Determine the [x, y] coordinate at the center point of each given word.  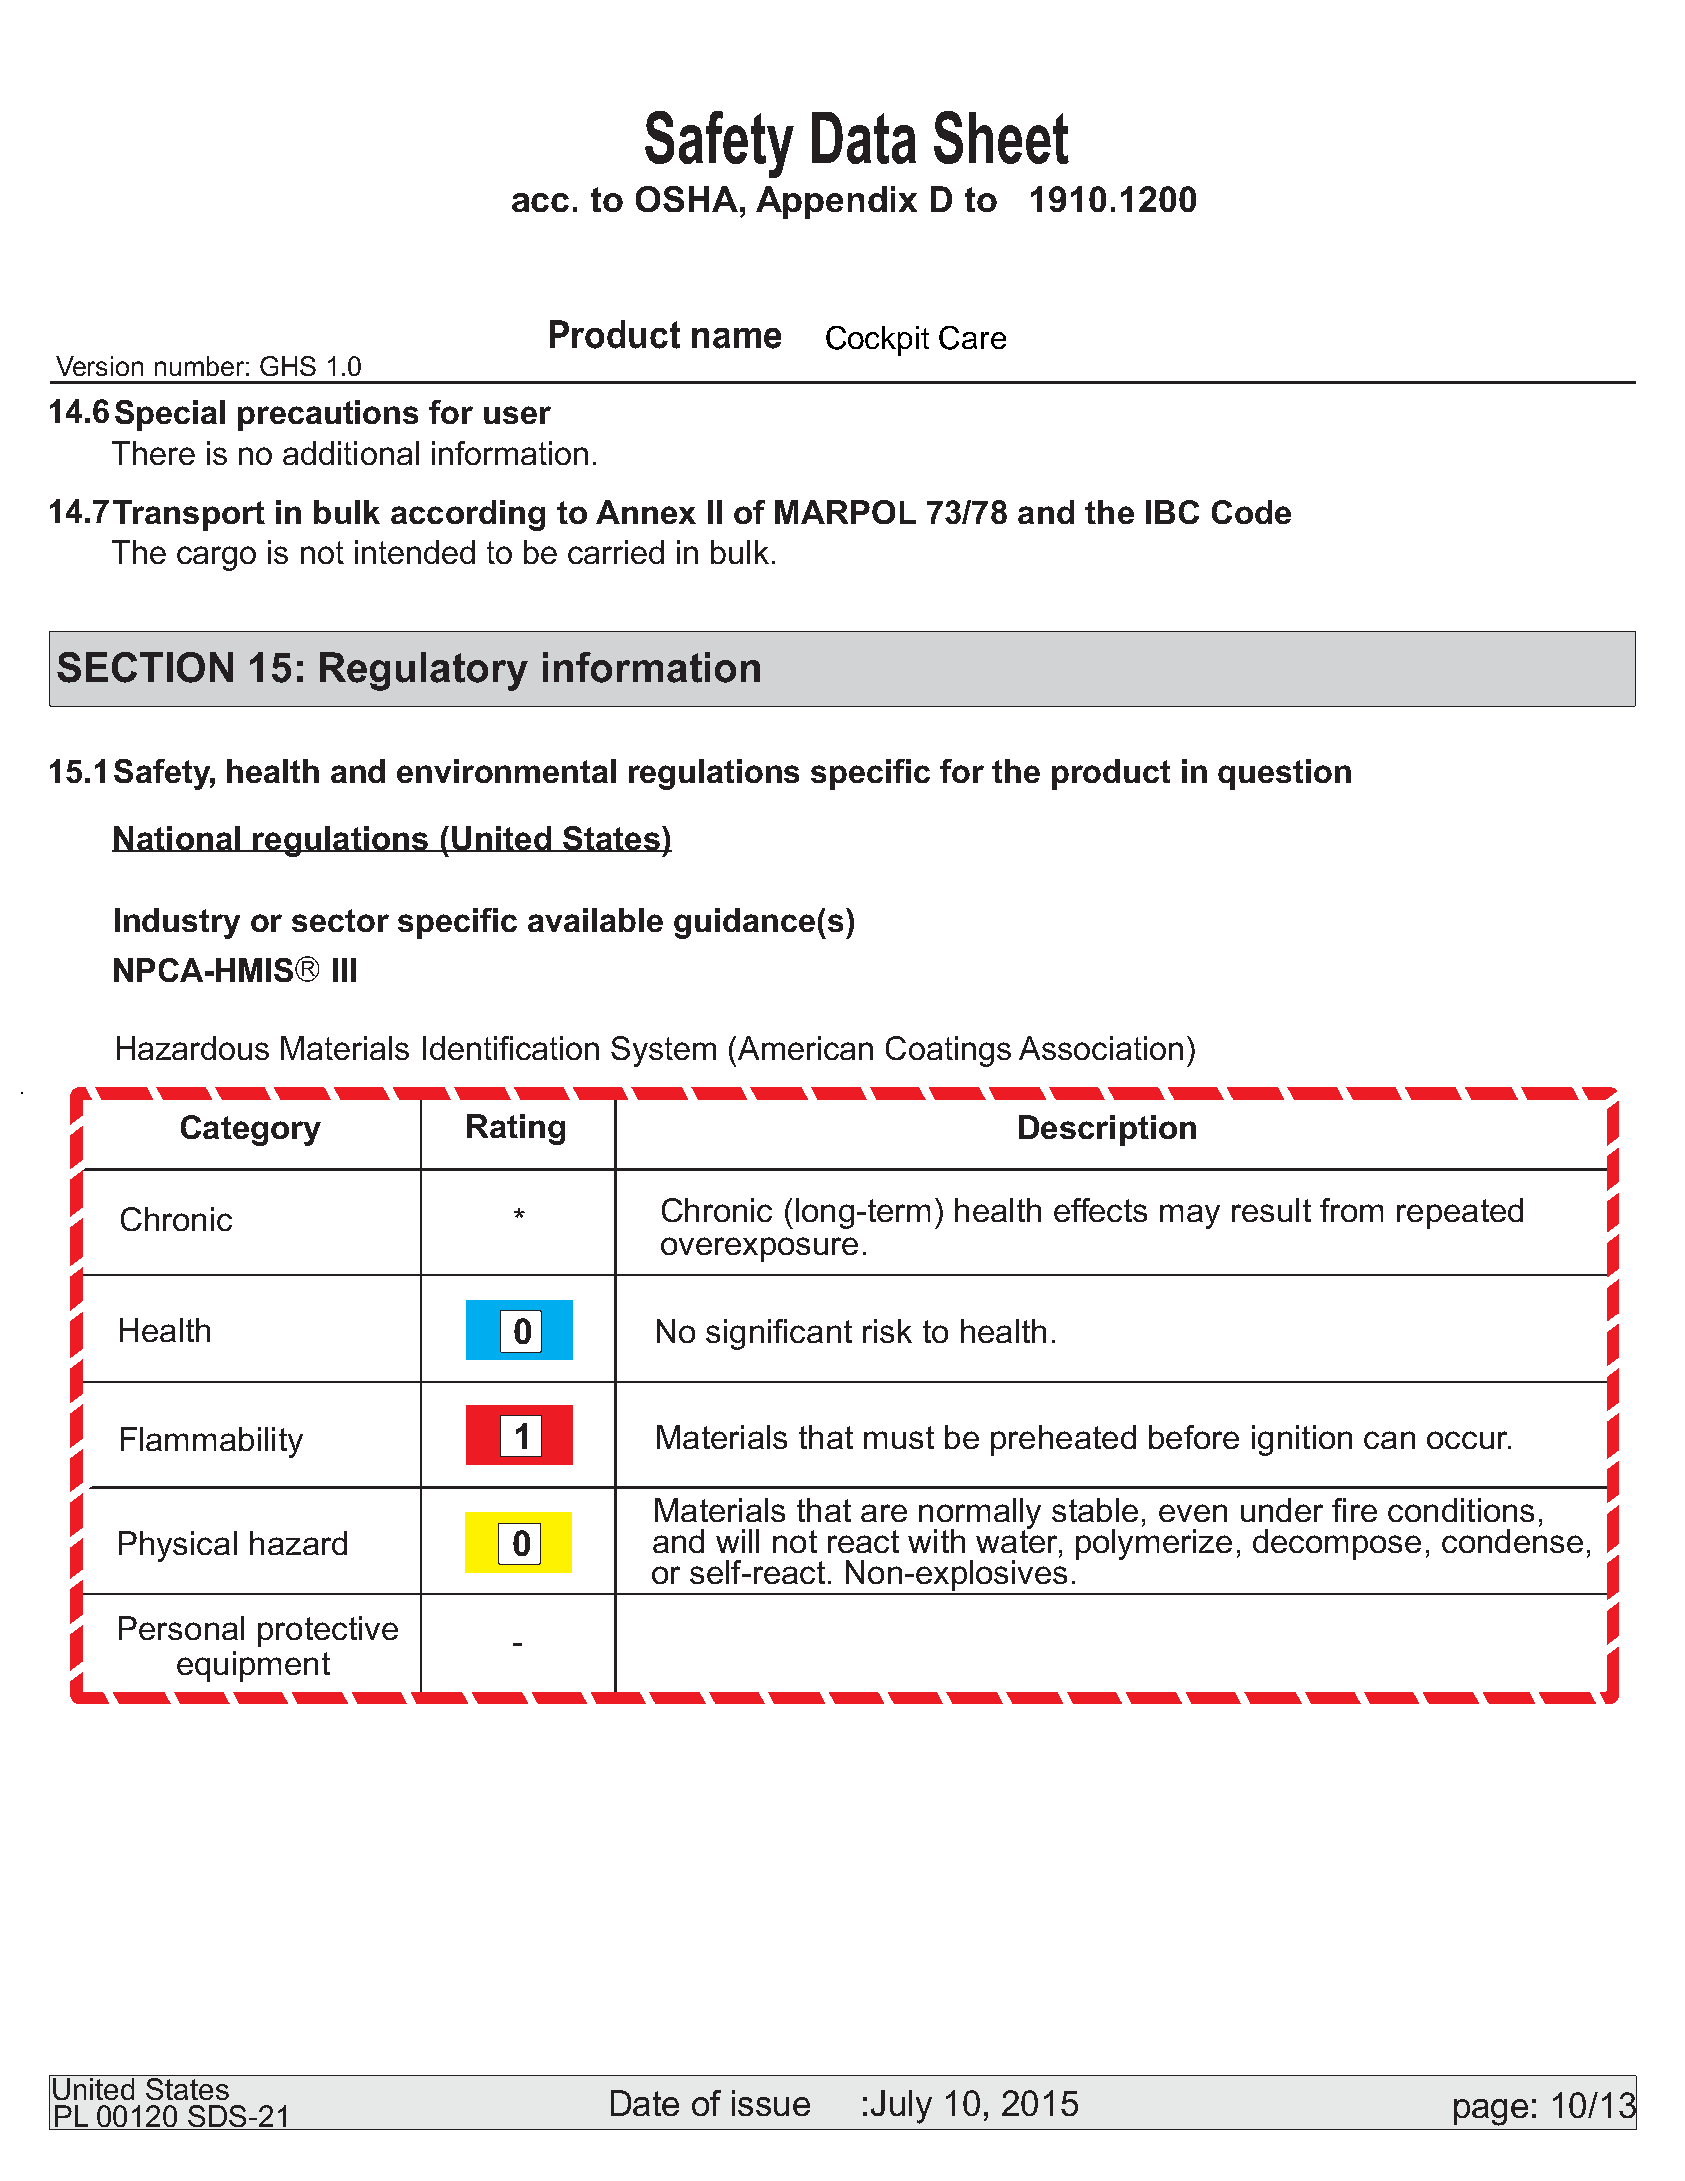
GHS [288, 366]
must [899, 1437]
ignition [1302, 1440]
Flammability [212, 1442]
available [595, 920]
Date [645, 2103]
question [1284, 774]
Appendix [836, 202]
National [177, 839]
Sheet [1001, 137]
